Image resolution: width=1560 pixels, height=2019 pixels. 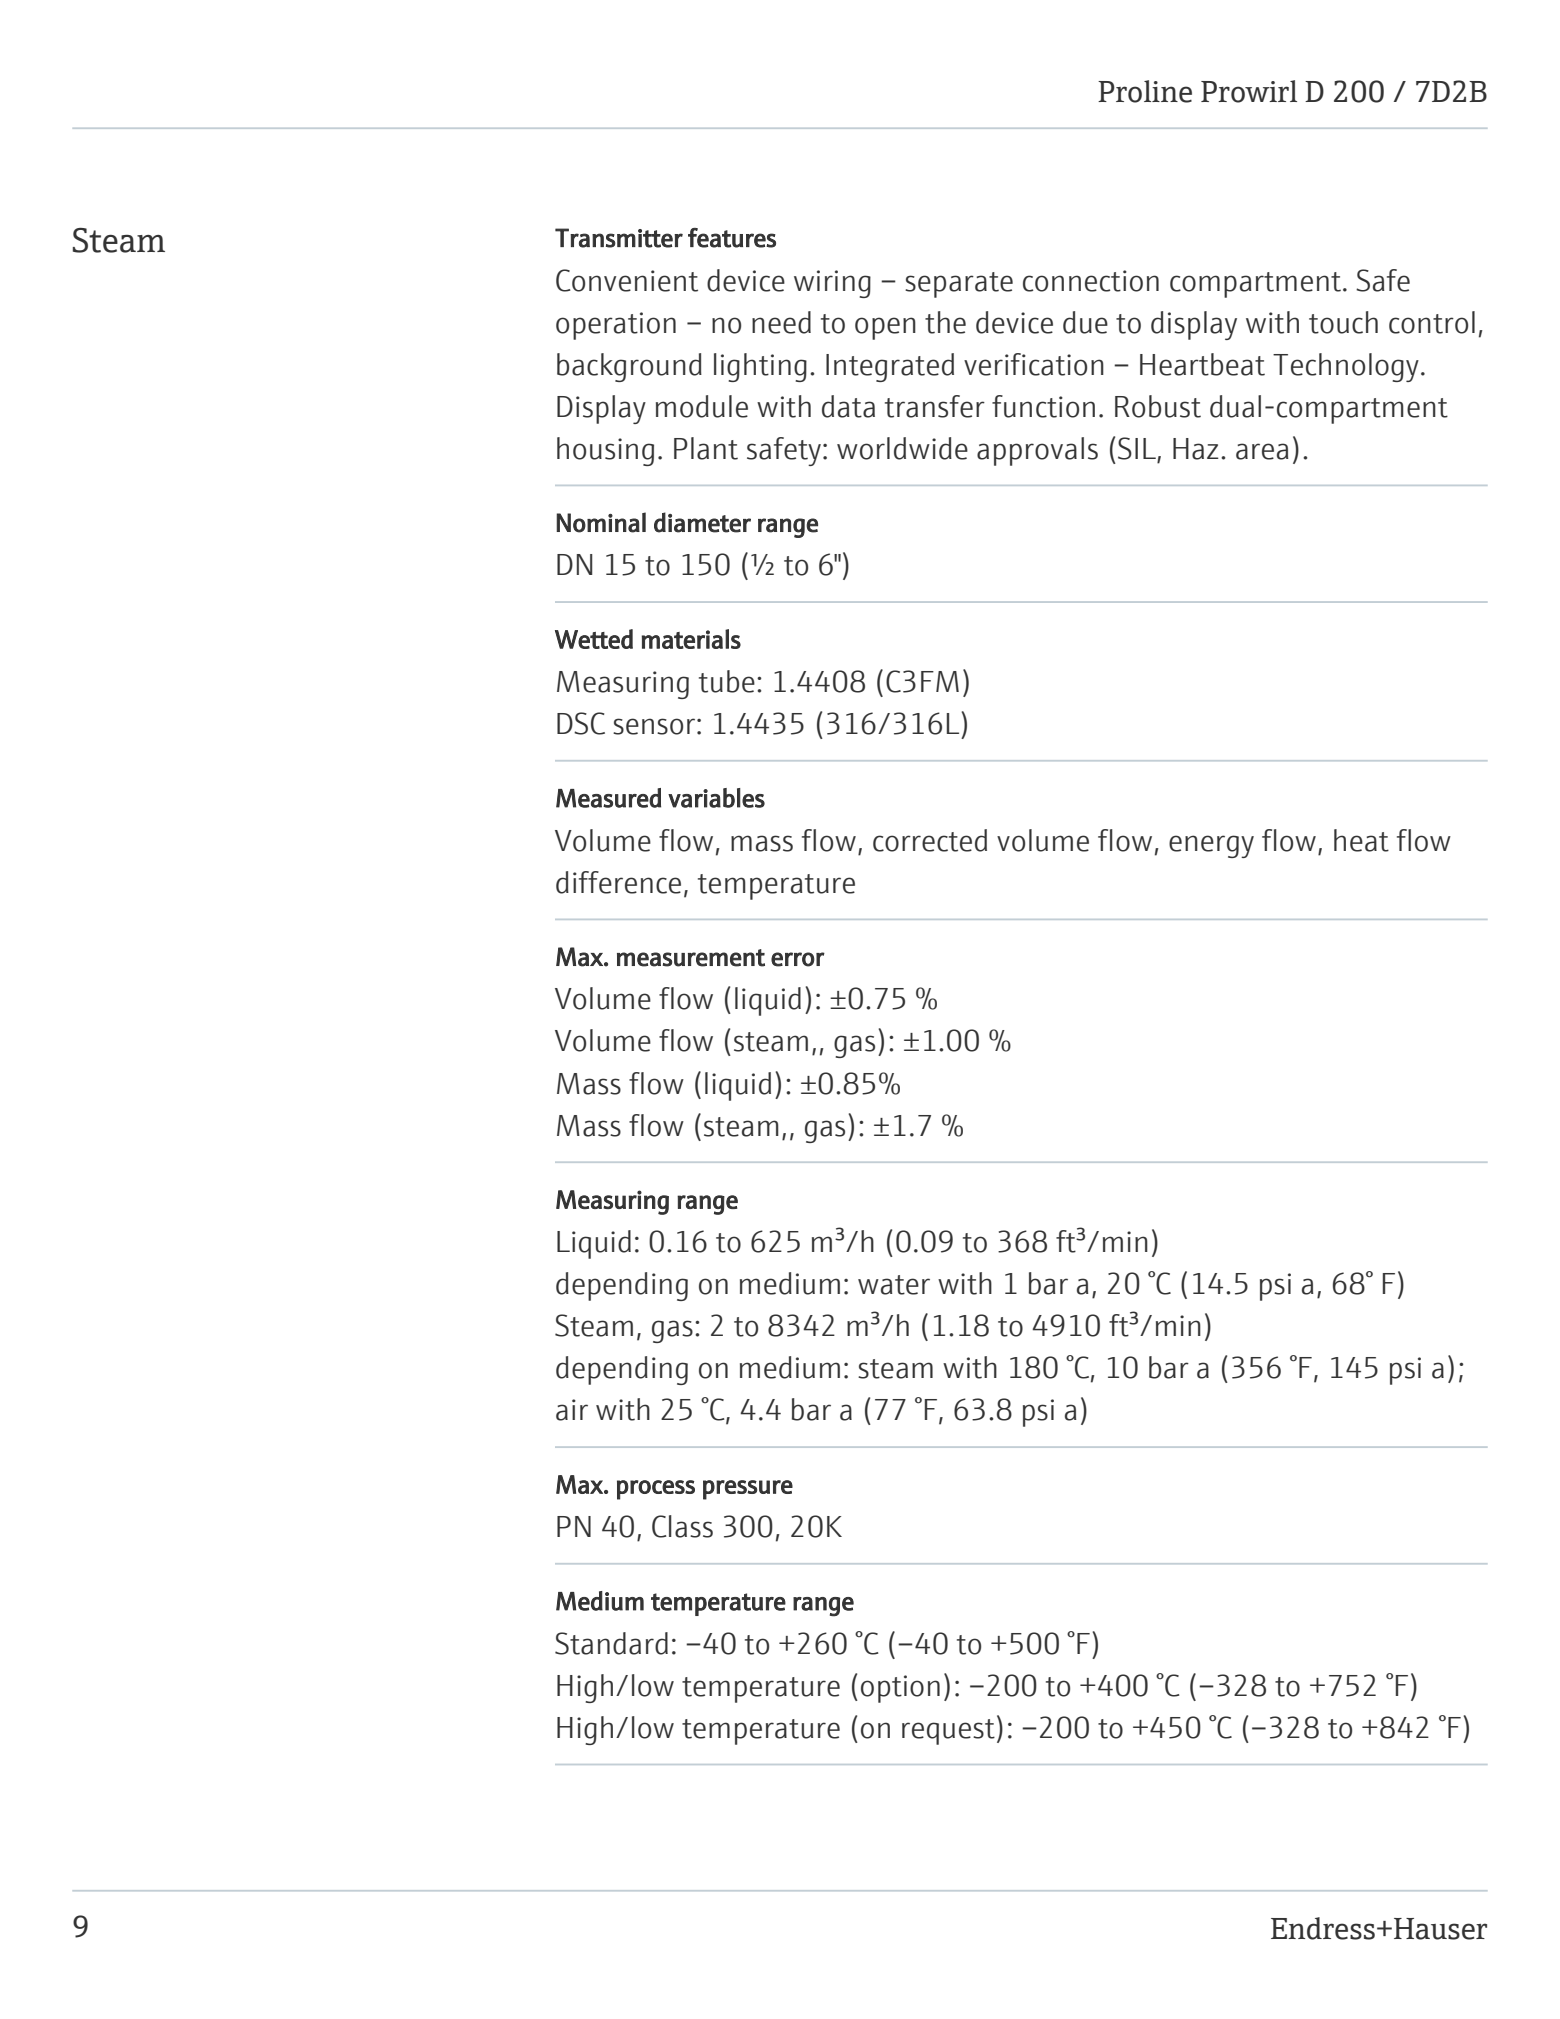 I want to click on option, so click(x=900, y=1689).
